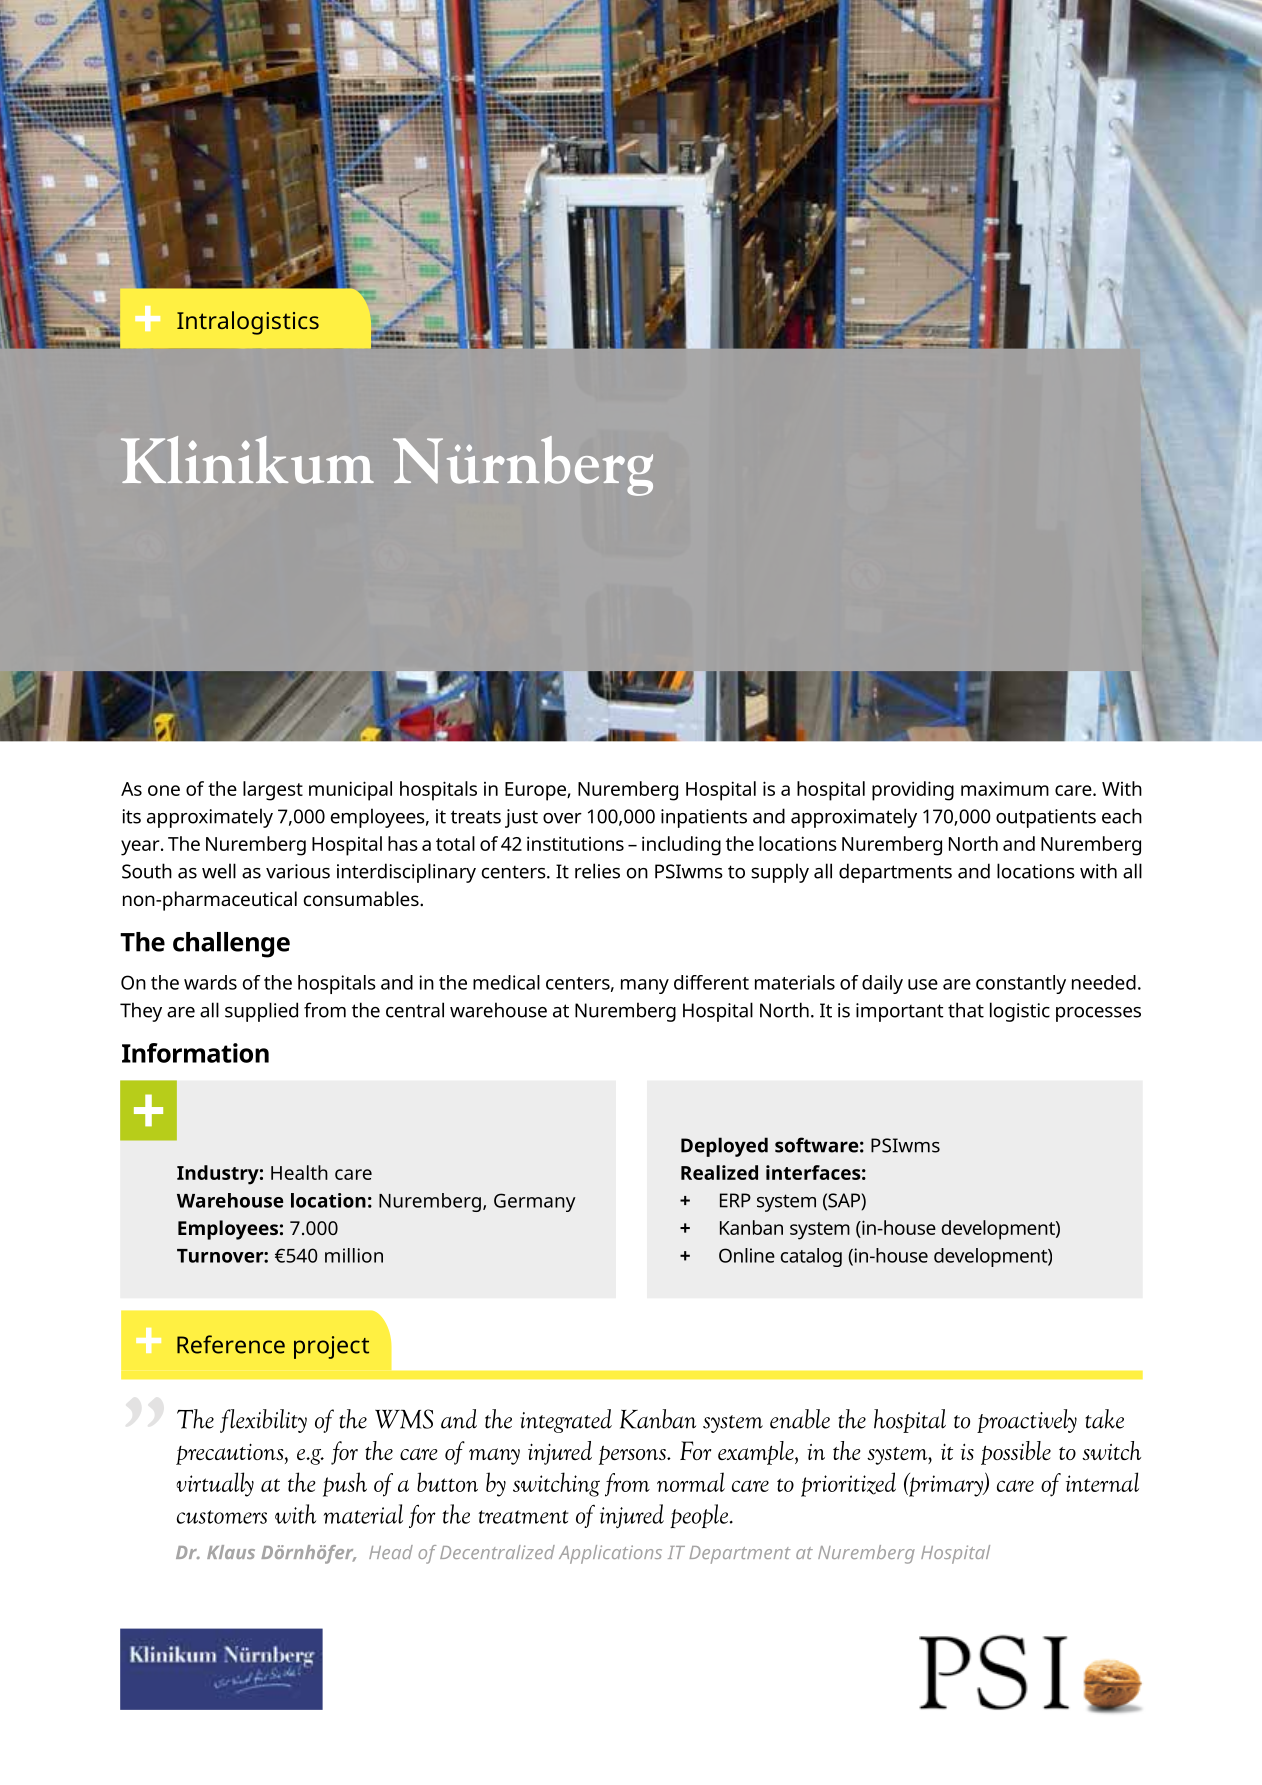 This screenshot has height=1785, width=1262. Describe the element at coordinates (299, 1172) in the screenshot. I see `Health` at that location.
